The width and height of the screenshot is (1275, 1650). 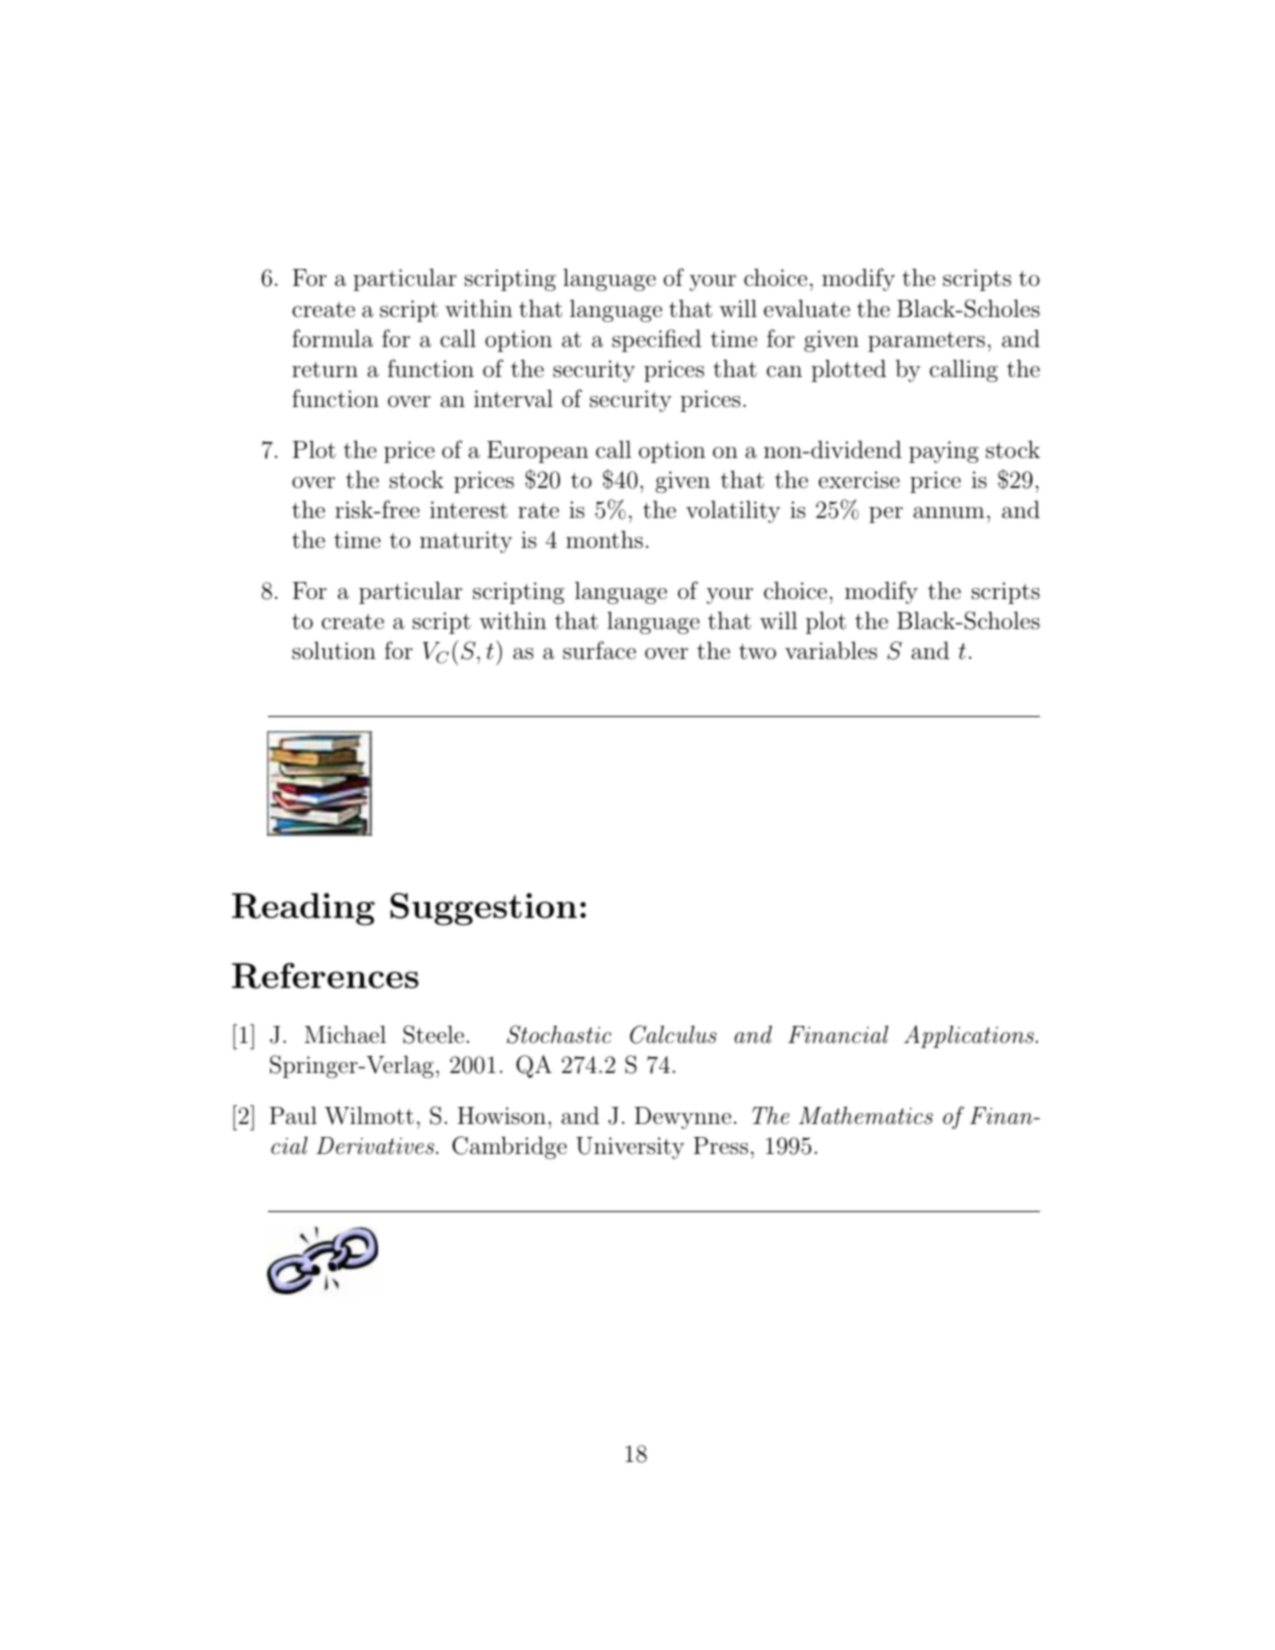 What do you see at coordinates (466, 542) in the screenshot?
I see `maturity` at bounding box center [466, 542].
